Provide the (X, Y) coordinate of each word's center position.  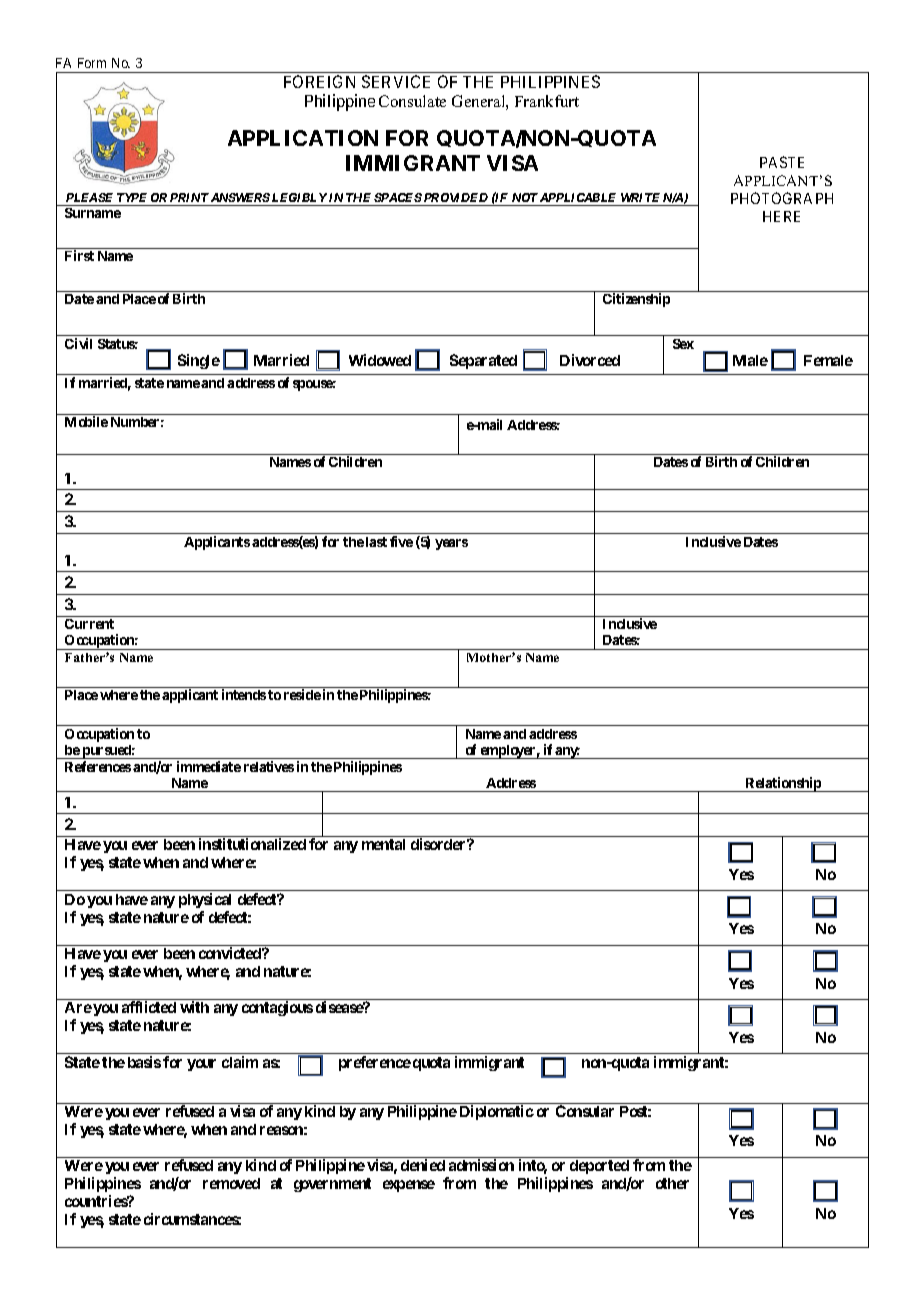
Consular (585, 1111)
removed (231, 1183)
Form (92, 63)
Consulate (412, 101)
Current (89, 624)
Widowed (380, 360)
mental (383, 844)
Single (199, 361)
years (451, 544)
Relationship (783, 784)
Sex (683, 344)
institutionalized (252, 844)
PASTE (782, 162)
